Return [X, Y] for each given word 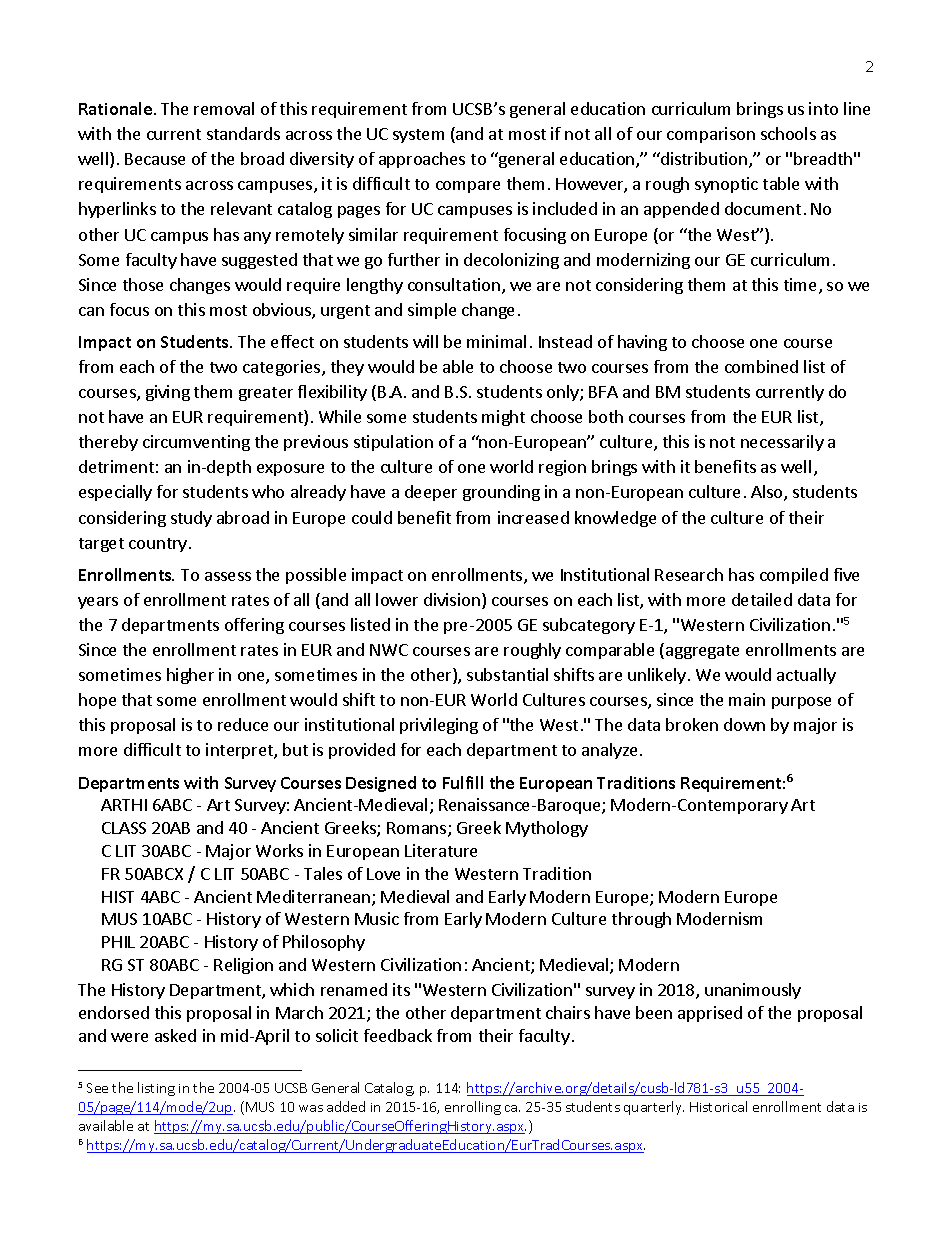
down [744, 724]
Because [155, 159]
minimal [496, 341]
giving [168, 393]
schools [788, 133]
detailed [762, 599]
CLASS [124, 828]
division [452, 599]
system [418, 136]
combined [761, 366]
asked [175, 1035]
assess [228, 576]
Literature [441, 850]
